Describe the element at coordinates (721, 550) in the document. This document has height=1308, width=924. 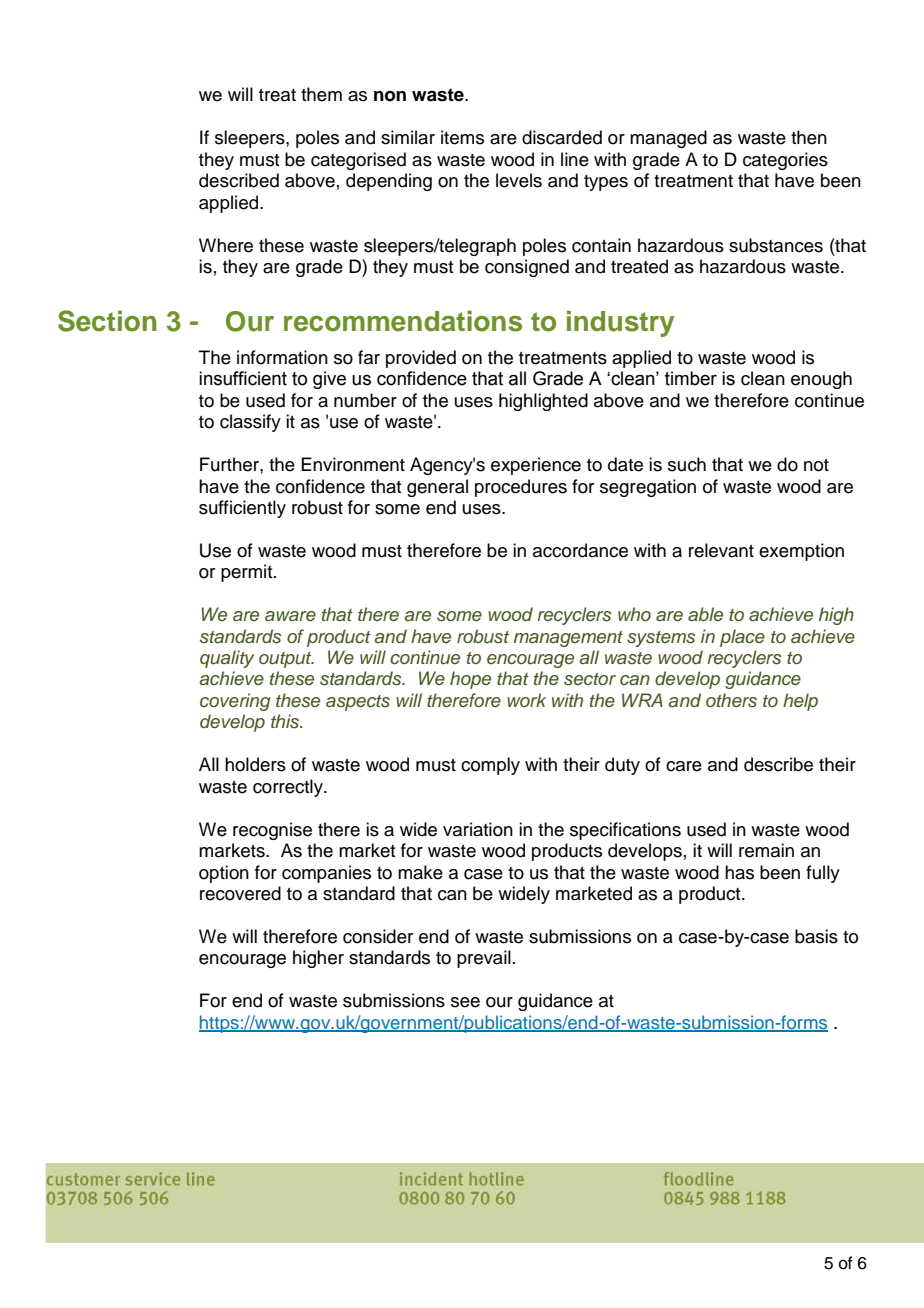
I see `relevant` at that location.
